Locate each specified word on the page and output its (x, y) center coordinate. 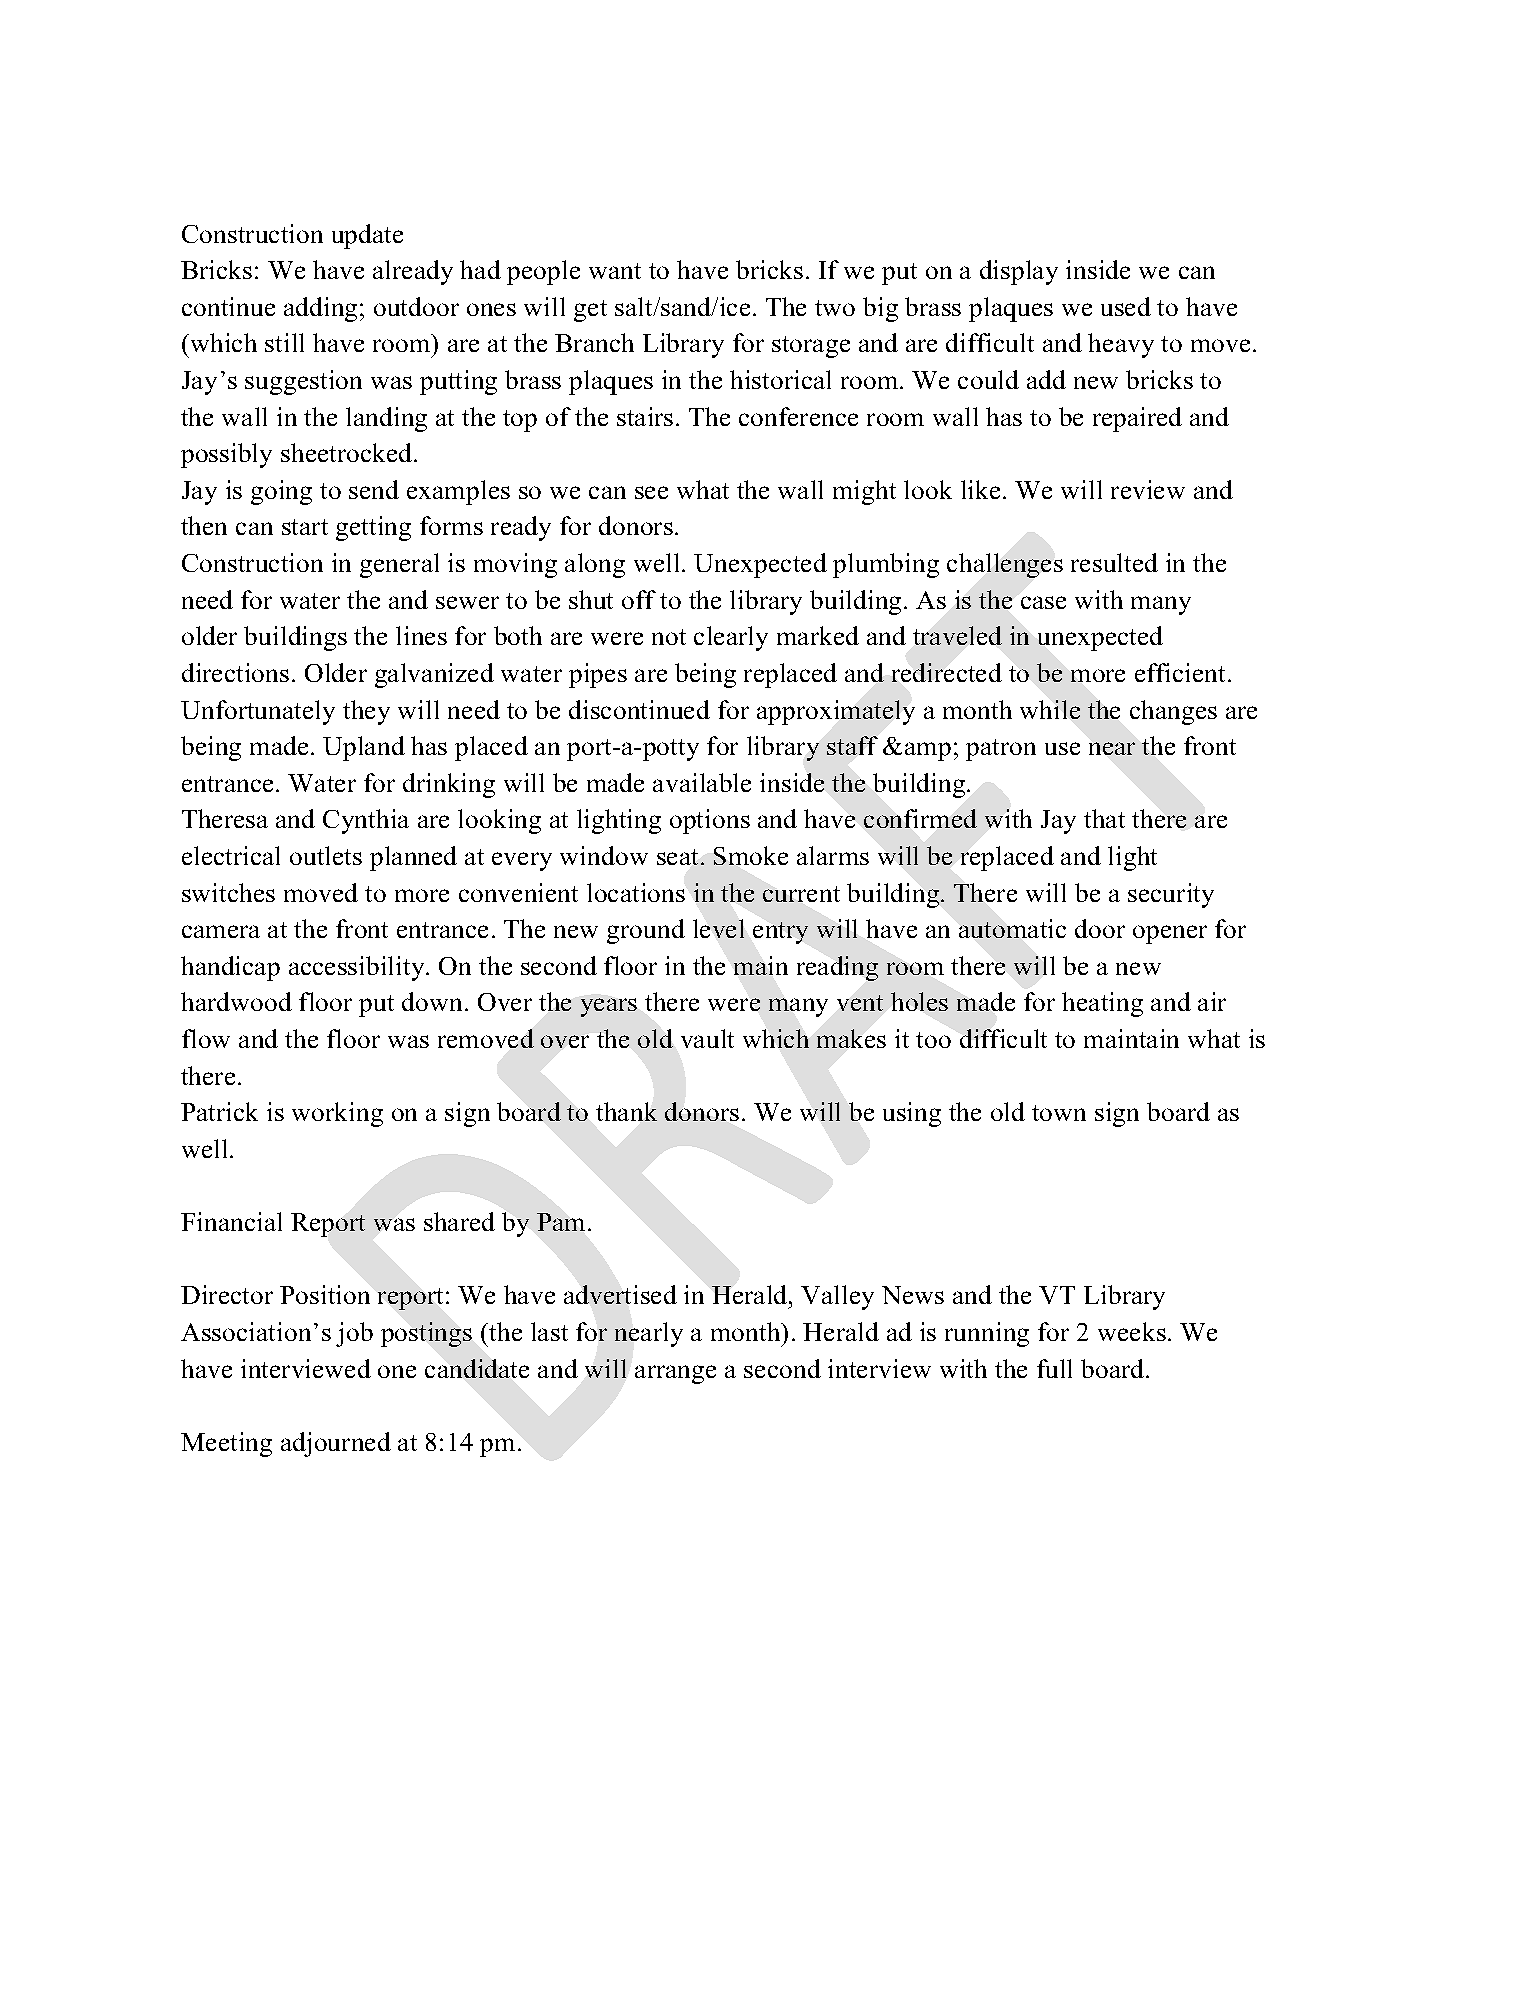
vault (707, 1038)
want (615, 271)
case (1043, 602)
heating (1102, 1004)
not (669, 637)
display (1019, 272)
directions (235, 672)
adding (320, 309)
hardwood (236, 1001)
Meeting (226, 1444)
